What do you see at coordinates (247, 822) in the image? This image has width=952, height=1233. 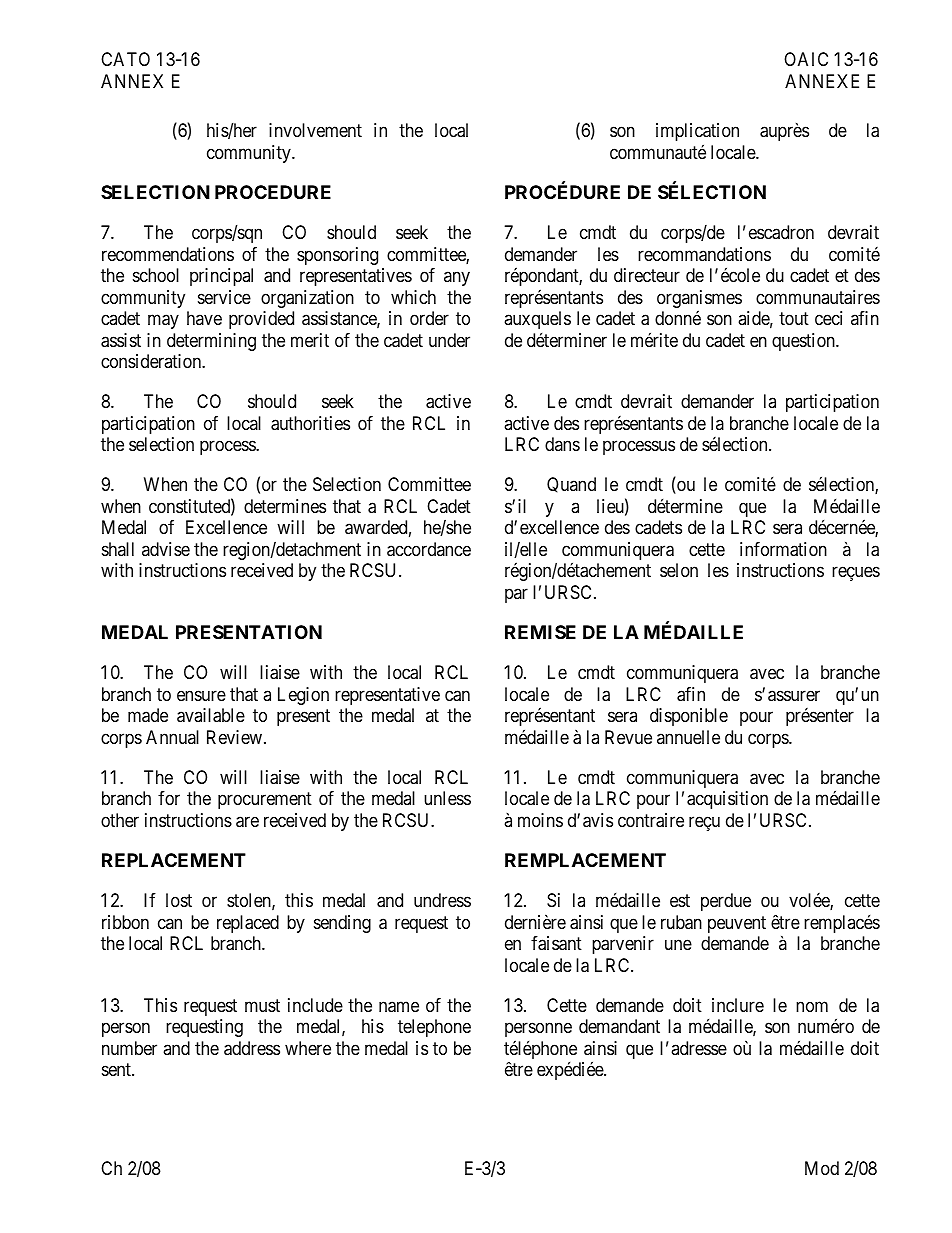 I see `are` at bounding box center [247, 822].
